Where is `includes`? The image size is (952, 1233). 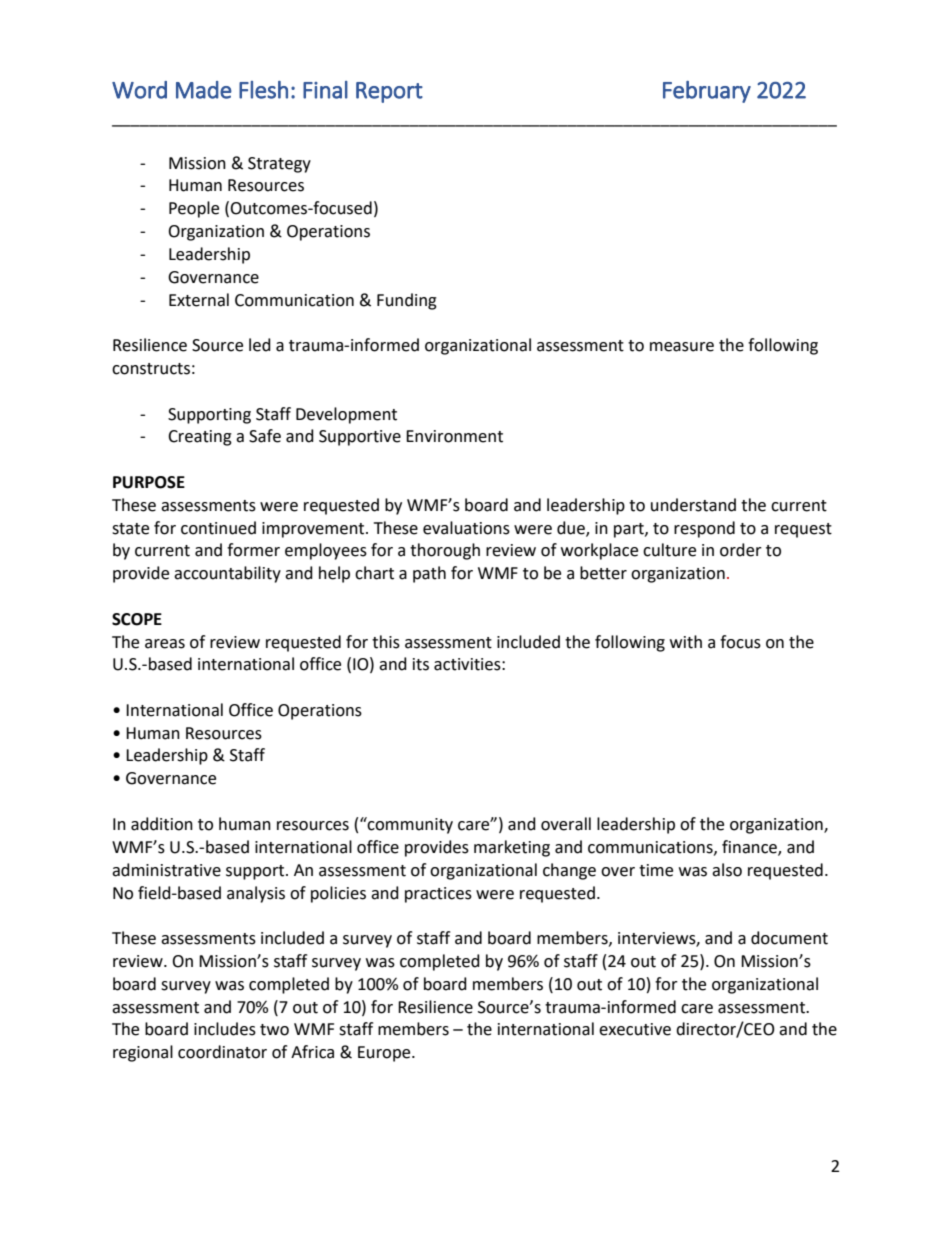 includes is located at coordinates (225, 1029).
